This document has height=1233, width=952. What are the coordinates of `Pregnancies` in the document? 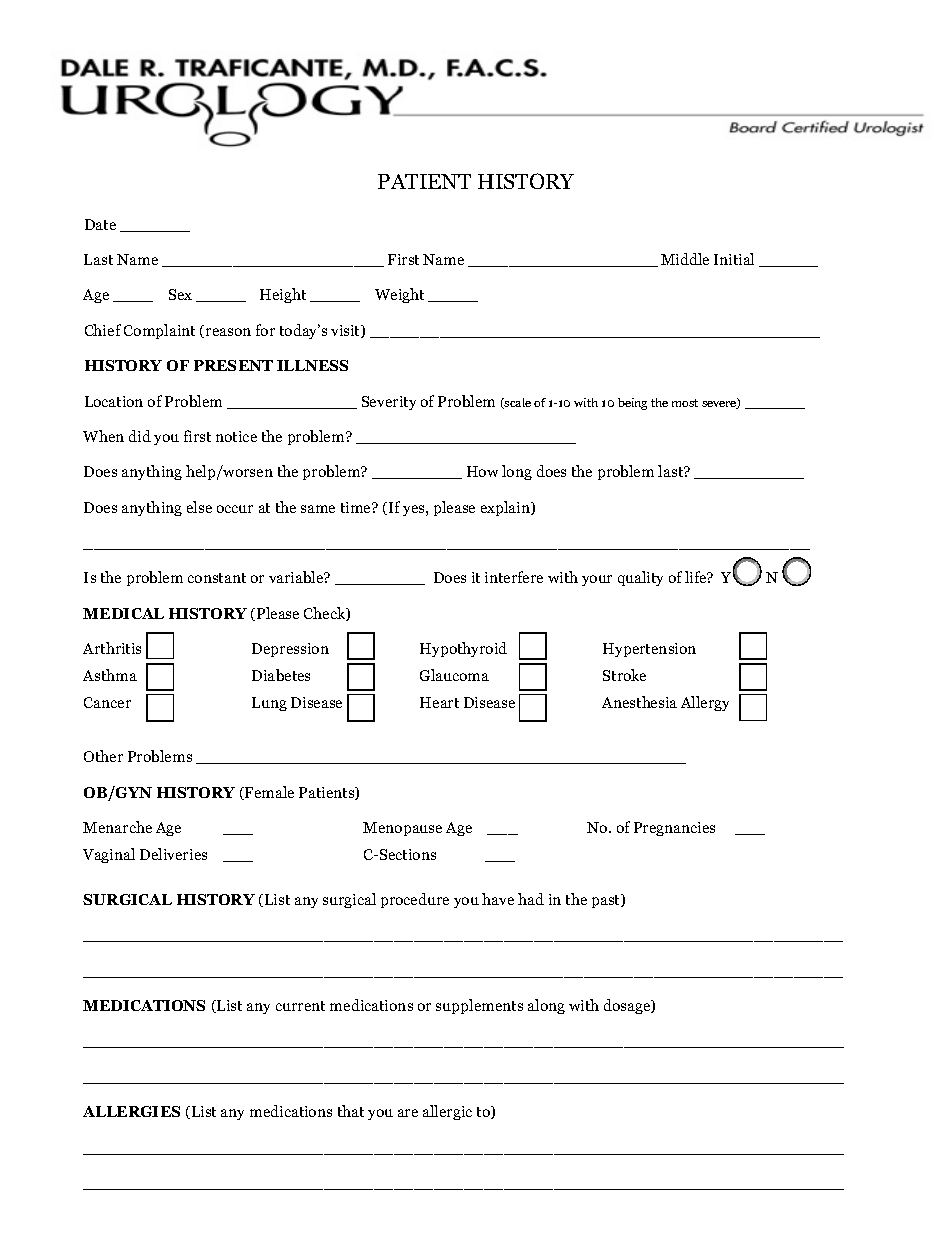 It's located at (674, 829).
